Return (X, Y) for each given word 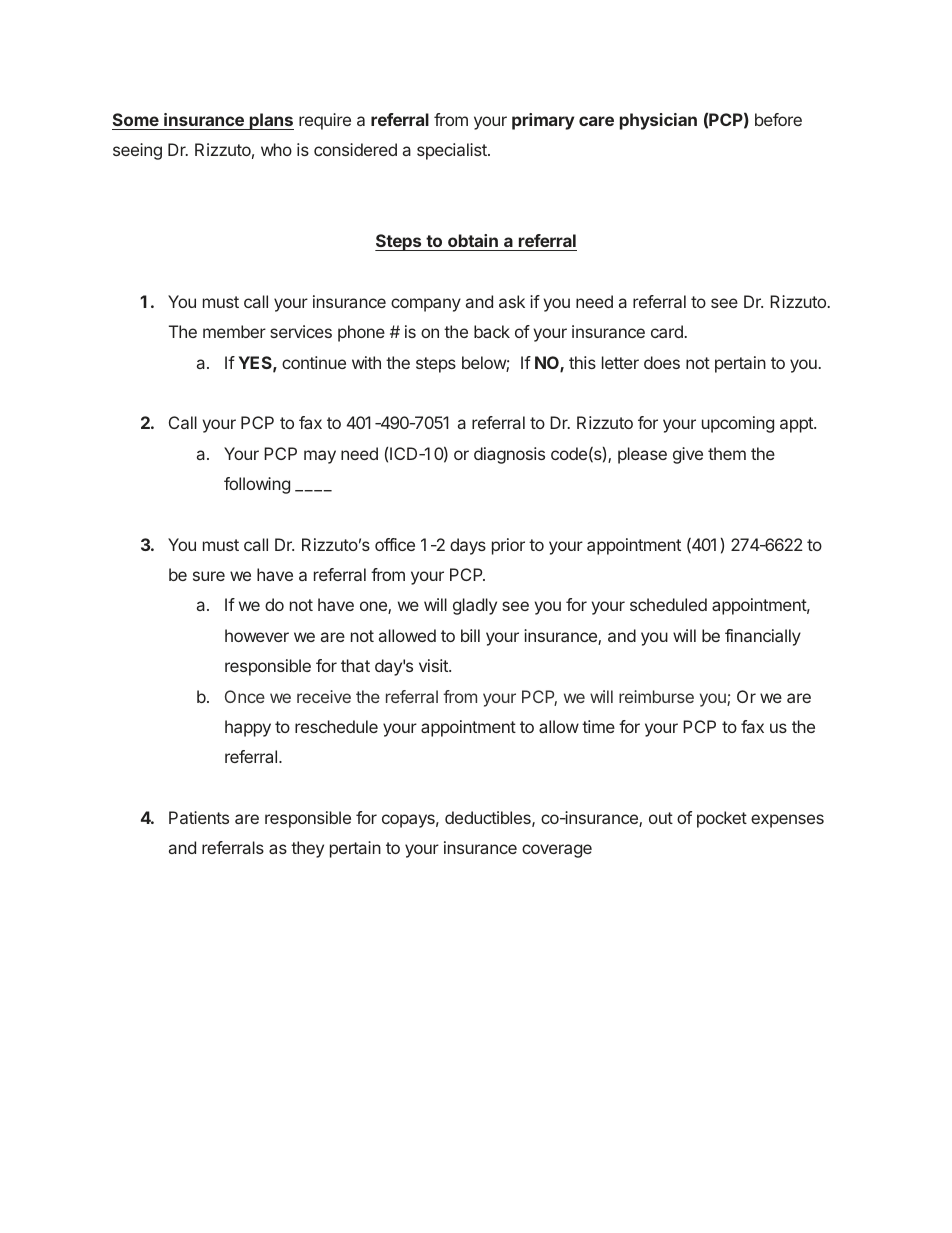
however (257, 635)
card (667, 331)
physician (658, 121)
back (492, 331)
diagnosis (509, 455)
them (727, 453)
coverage (557, 851)
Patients (199, 817)
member (234, 331)
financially (763, 637)
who (276, 149)
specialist (453, 151)
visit (434, 665)
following (257, 485)
